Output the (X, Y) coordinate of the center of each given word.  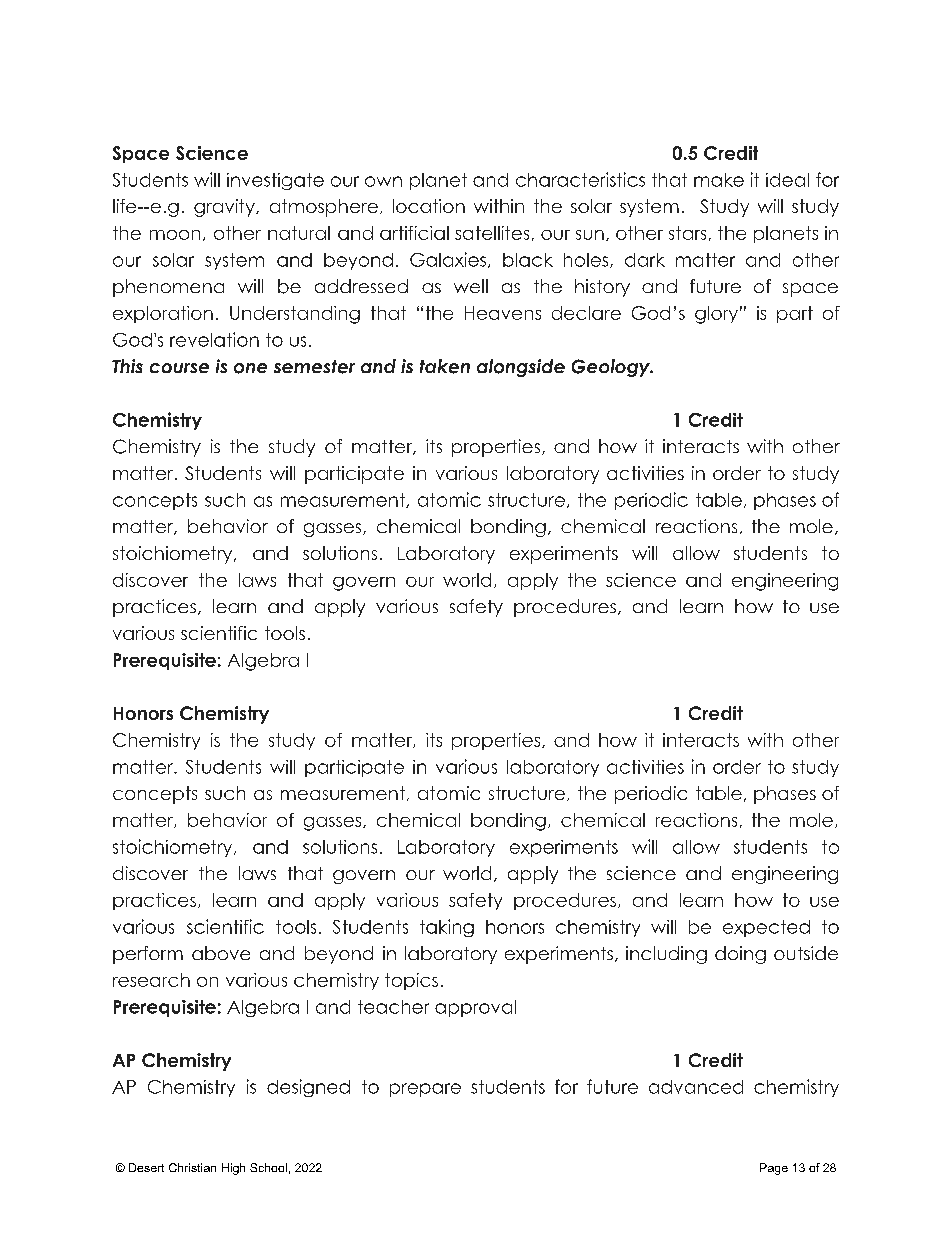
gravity (225, 208)
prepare (425, 1090)
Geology (612, 368)
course (179, 368)
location (429, 206)
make (719, 180)
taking (447, 928)
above (221, 953)
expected (766, 928)
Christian (192, 1167)
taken (445, 366)
